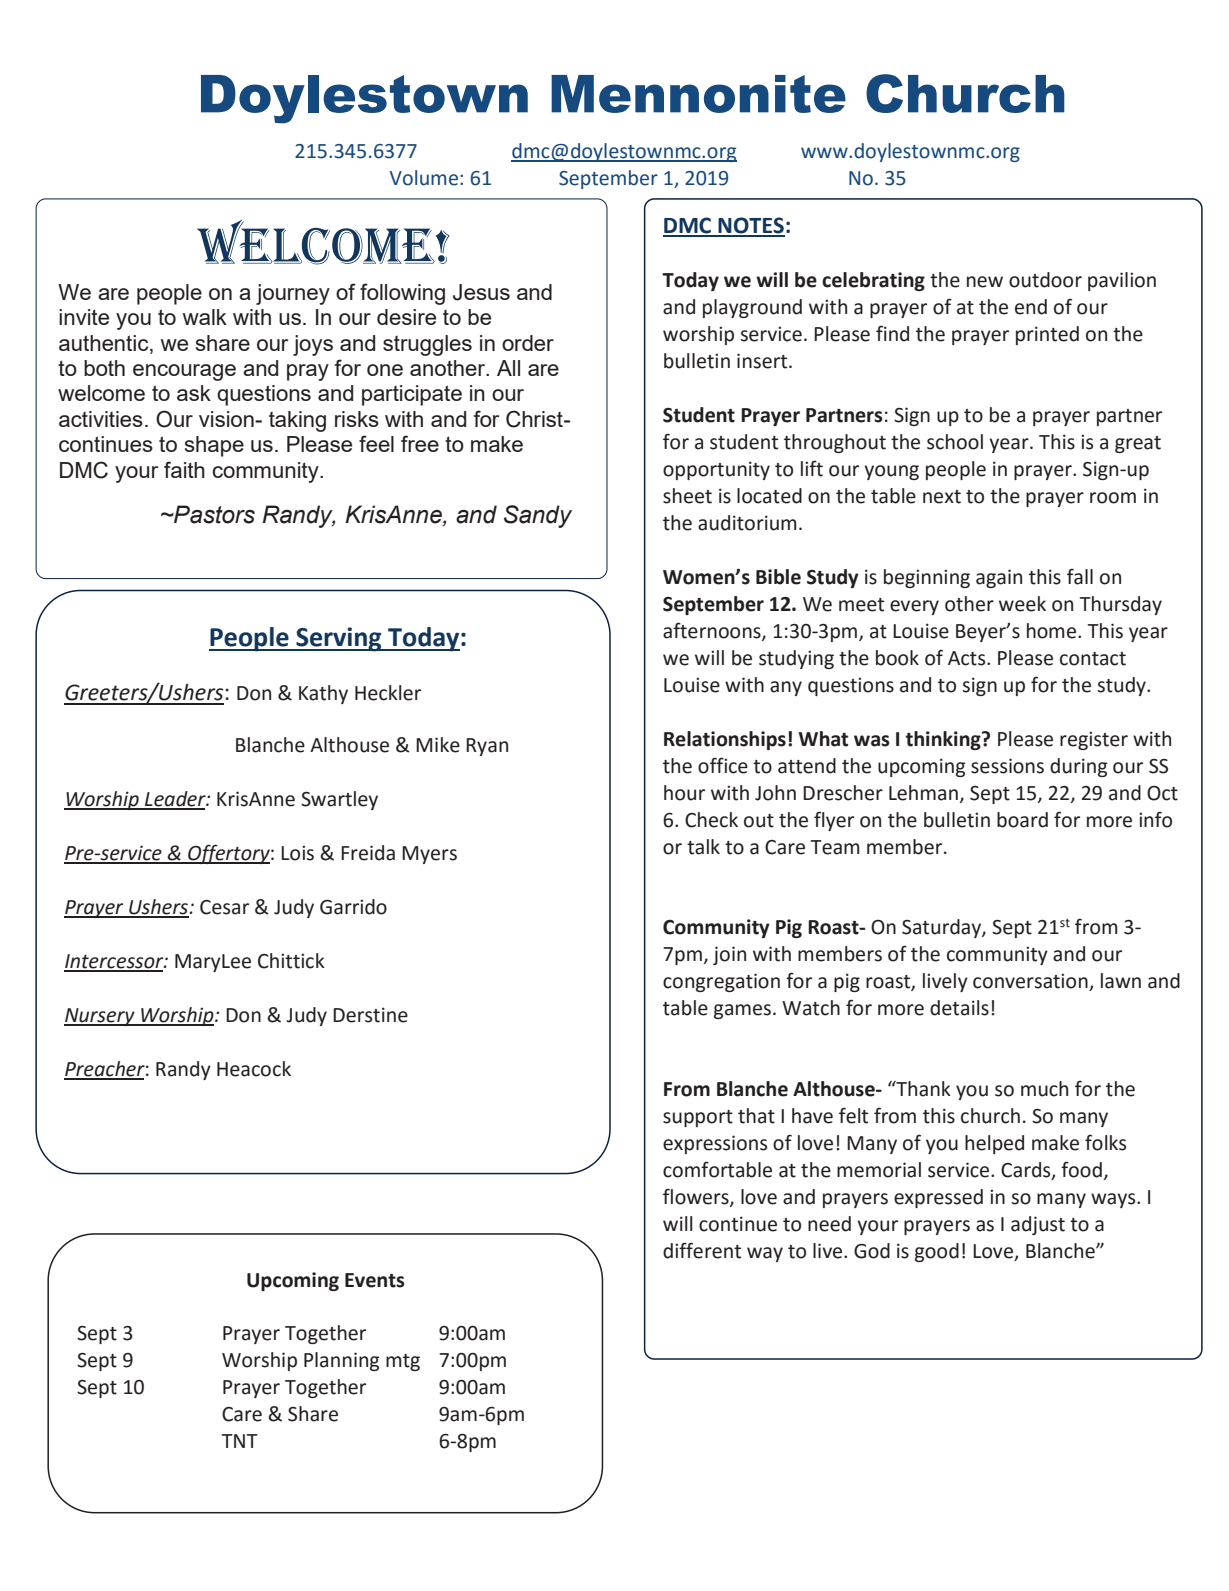 Image resolution: width=1229 pixels, height=1591 pixels. I want to click on support, so click(698, 1118).
